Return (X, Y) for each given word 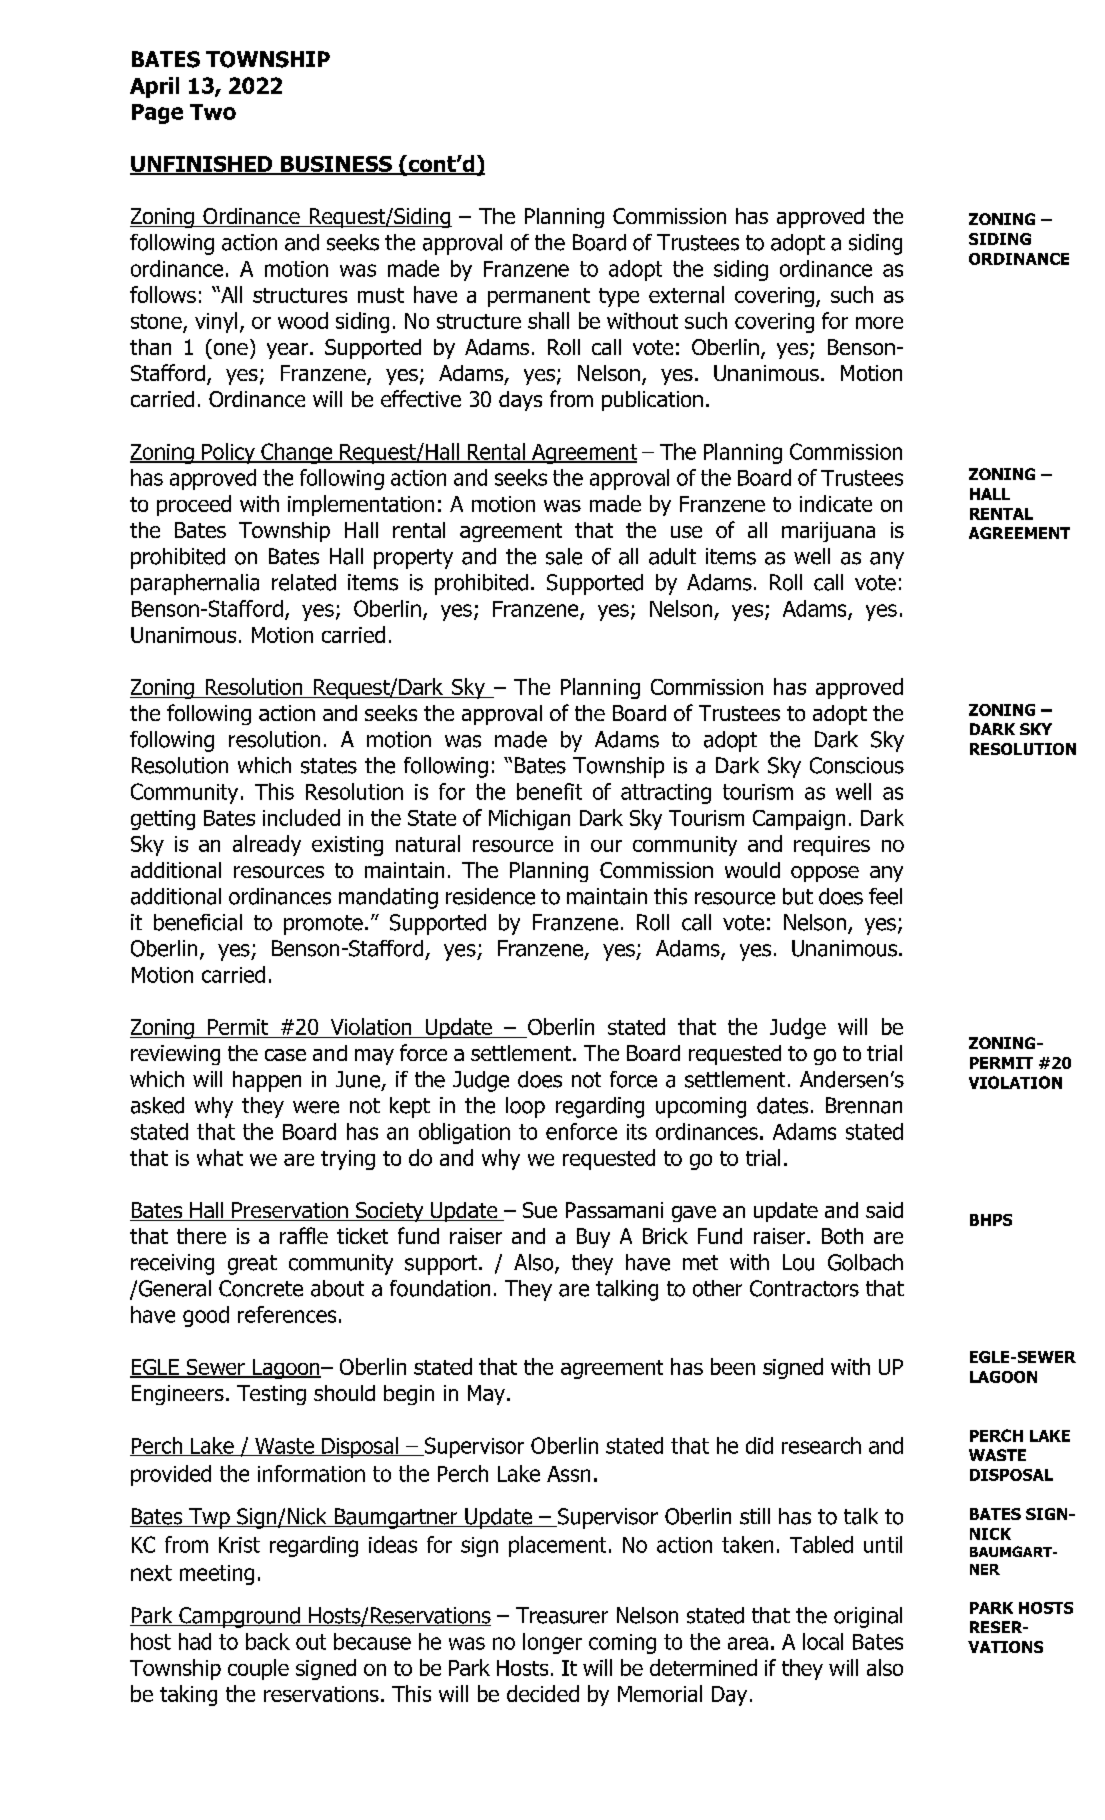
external (686, 294)
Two (213, 112)
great (252, 1265)
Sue (540, 1210)
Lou (798, 1262)
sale (564, 556)
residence (490, 896)
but (798, 896)
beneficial (198, 922)
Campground (239, 1617)
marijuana (828, 532)
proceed (194, 505)
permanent (539, 297)
